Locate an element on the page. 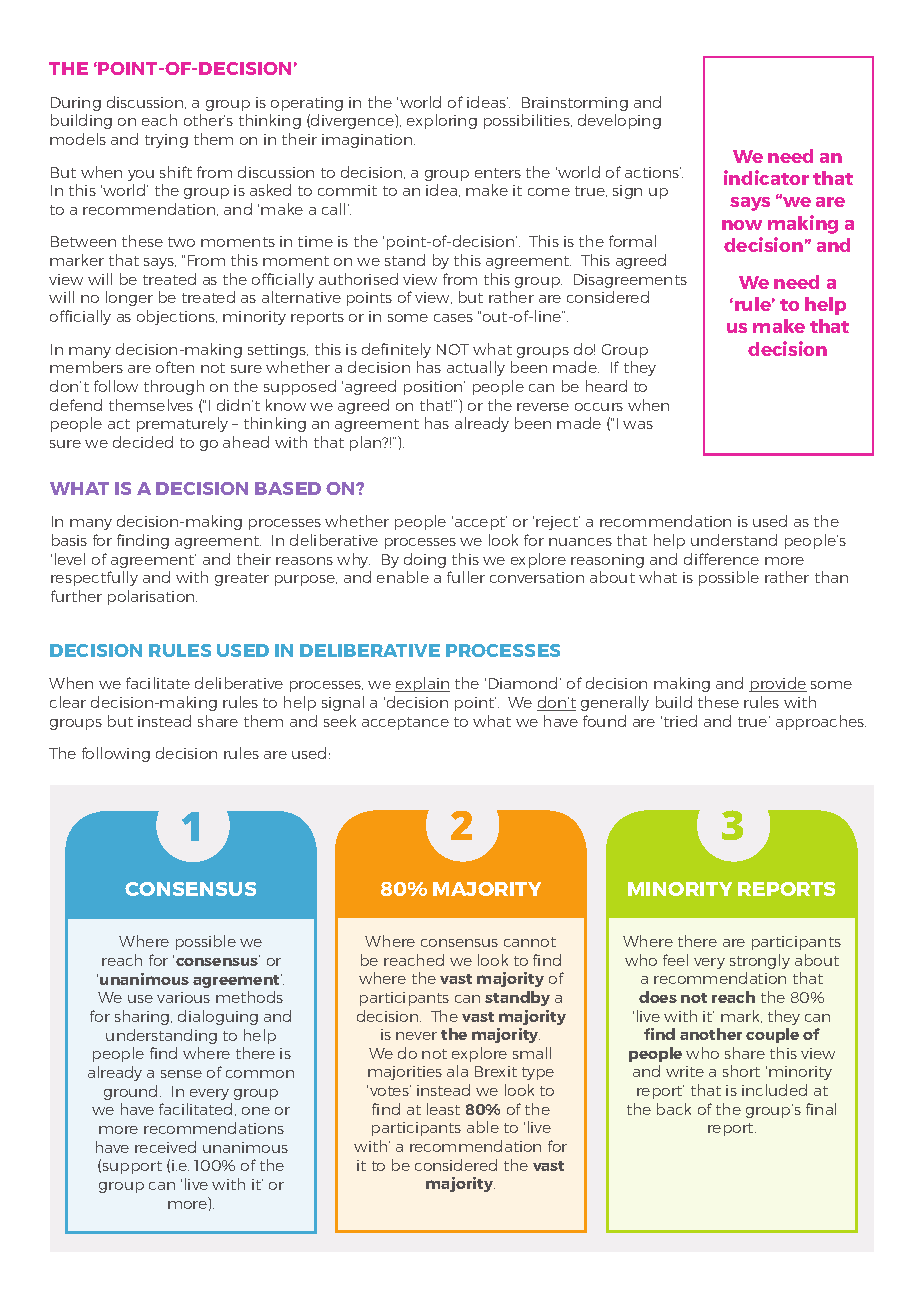 The width and height of the page is (924, 1308). clear is located at coordinates (68, 702).
